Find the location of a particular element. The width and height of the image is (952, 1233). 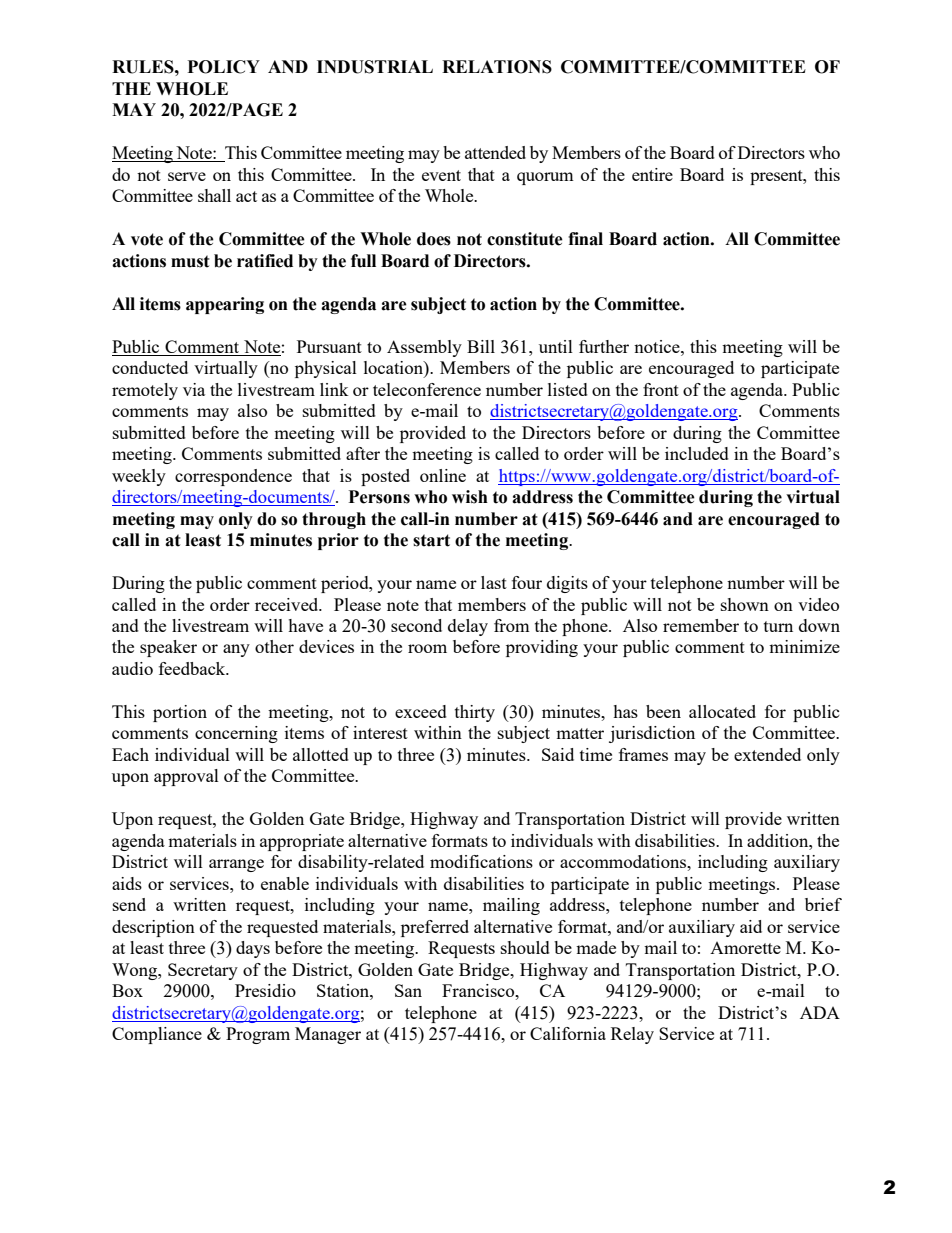

correspondence is located at coordinates (233, 477).
